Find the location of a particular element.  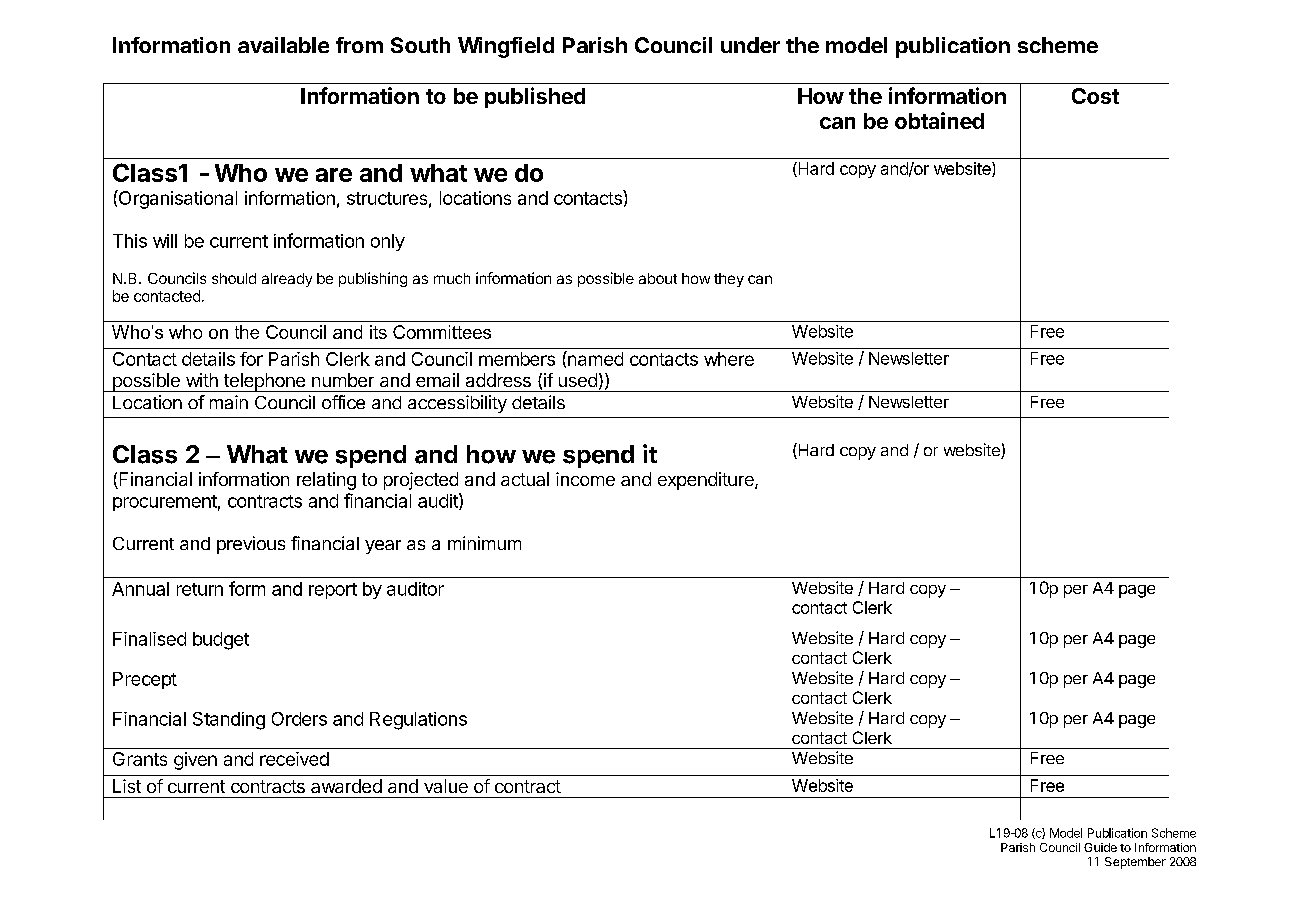

Guide is located at coordinates (1100, 847).
